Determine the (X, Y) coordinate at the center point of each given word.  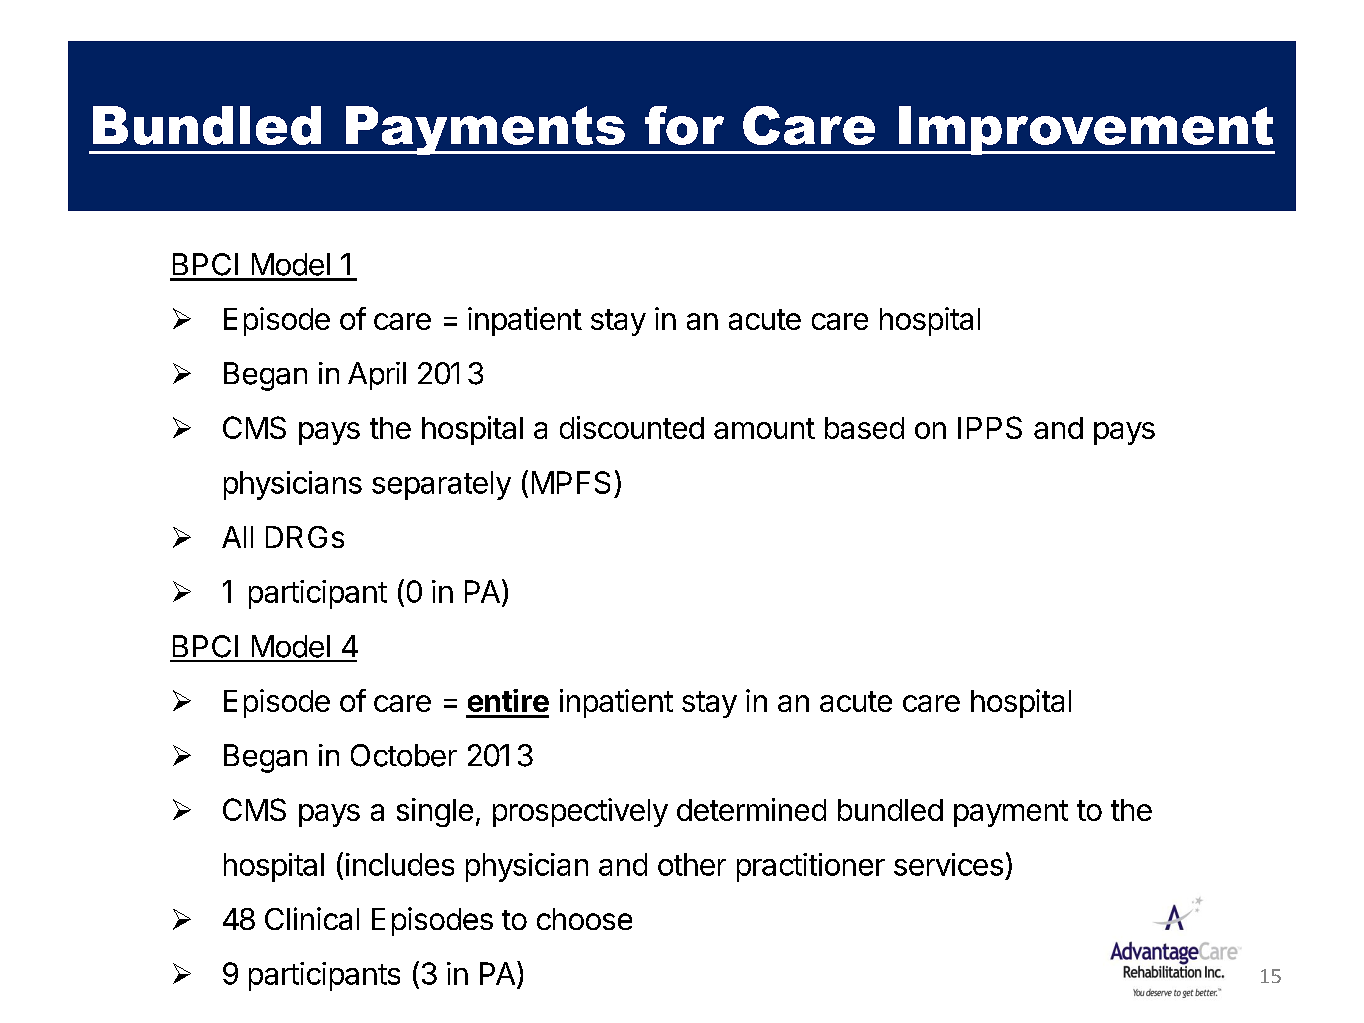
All (237, 537)
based (864, 428)
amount (764, 428)
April (377, 376)
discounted (632, 427)
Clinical (312, 918)
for (684, 125)
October (404, 755)
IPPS (990, 427)
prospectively (580, 812)
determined (751, 809)
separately (441, 485)
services (948, 864)
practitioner (811, 867)
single (435, 812)
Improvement (1086, 130)
